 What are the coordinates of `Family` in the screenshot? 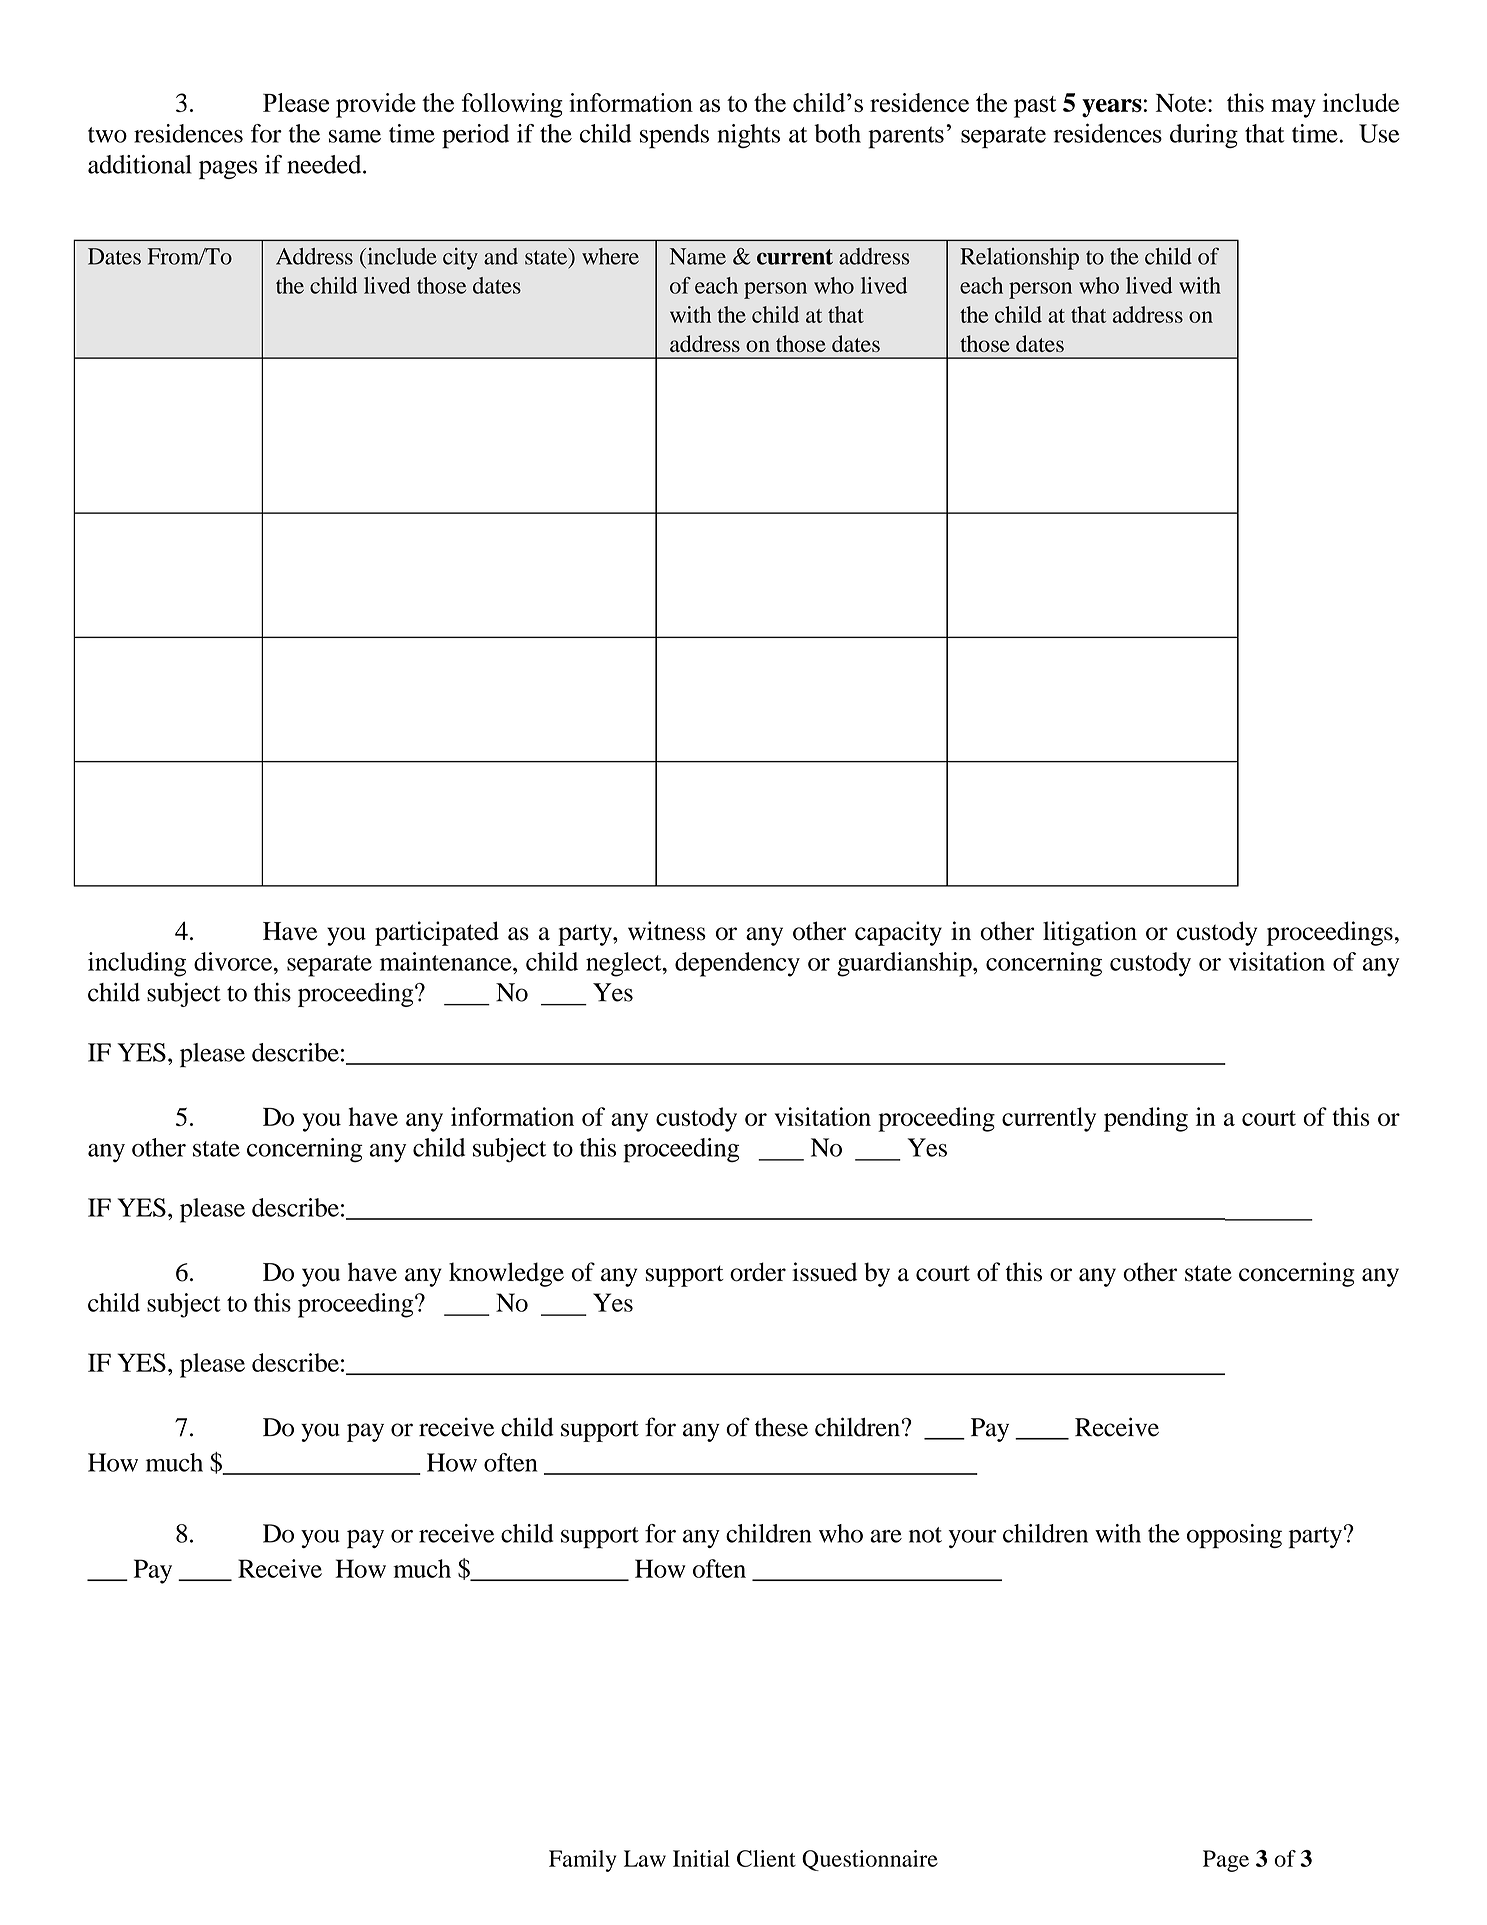 It's located at (582, 1861).
